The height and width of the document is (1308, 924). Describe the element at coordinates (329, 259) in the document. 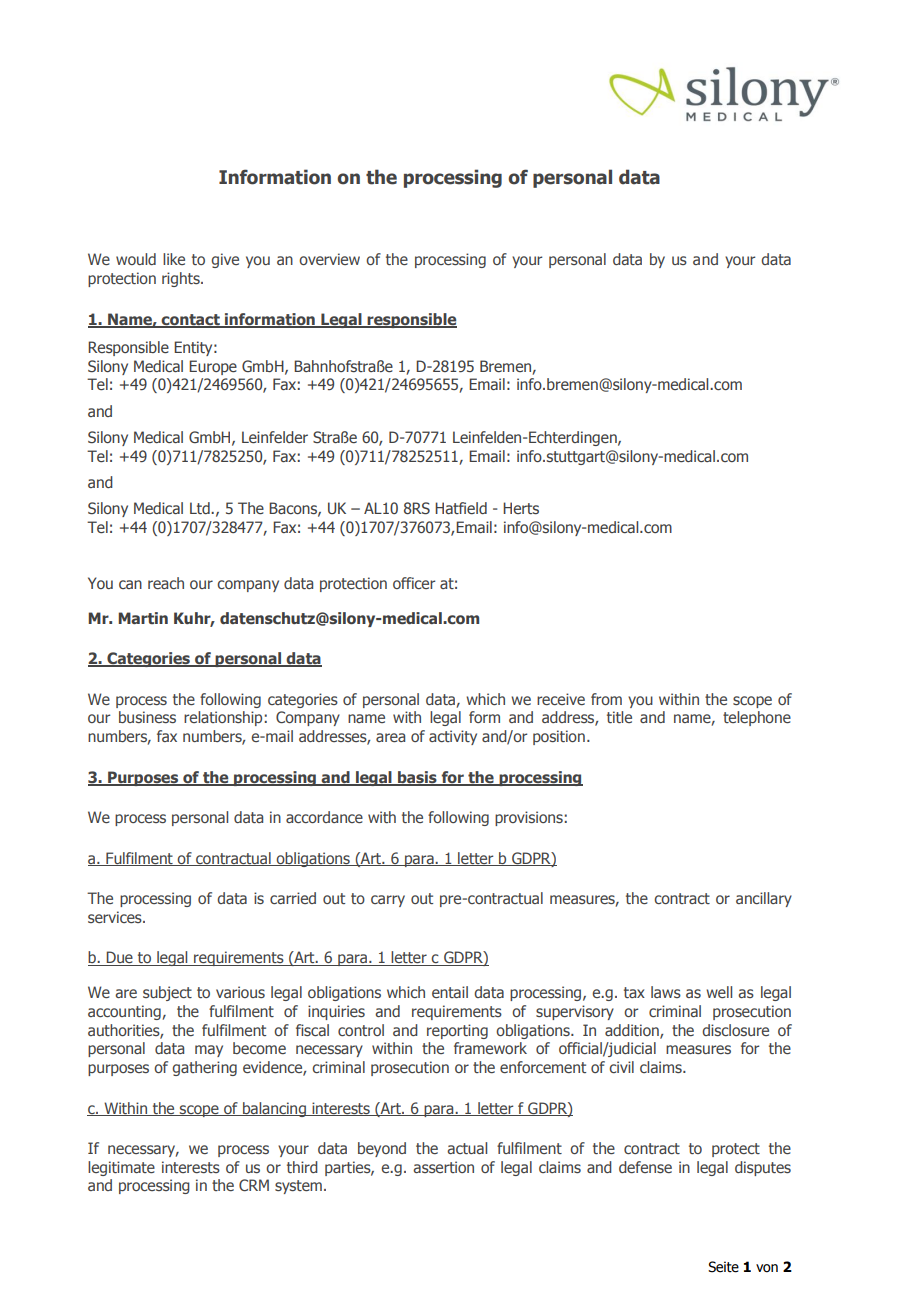

I see `overview` at that location.
